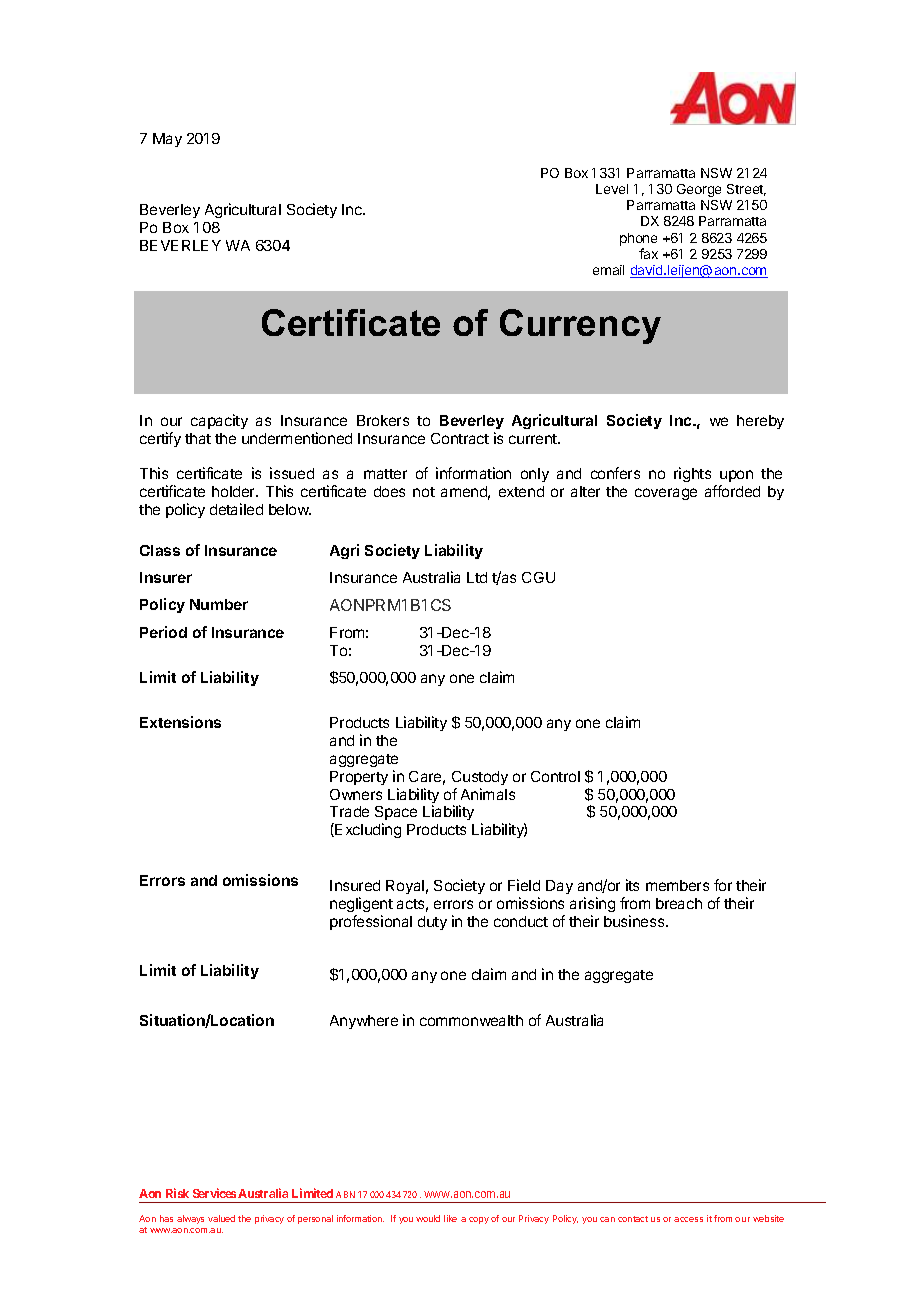 Image resolution: width=924 pixels, height=1308 pixels. I want to click on George, so click(699, 190).
